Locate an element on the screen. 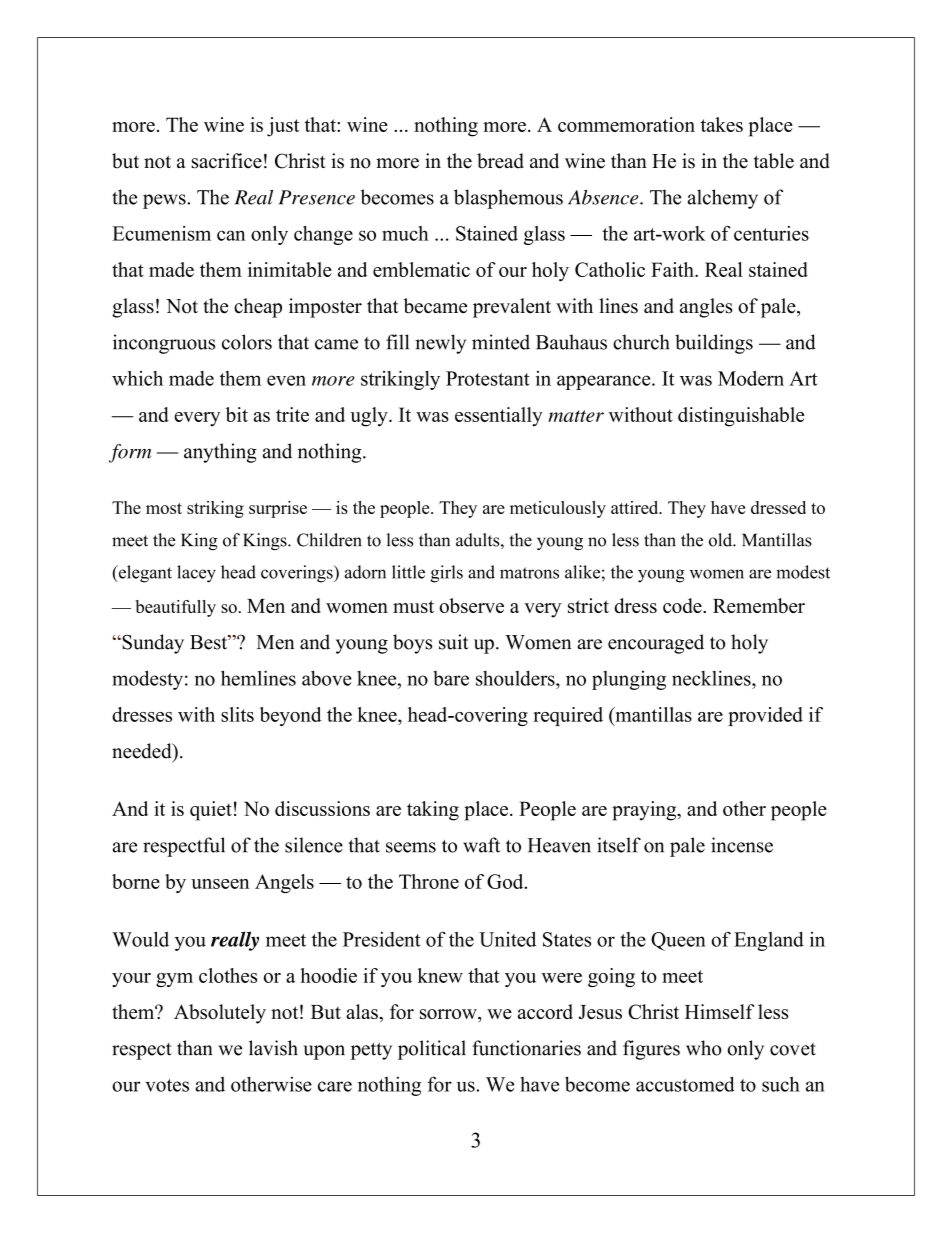  takes is located at coordinates (722, 124).
